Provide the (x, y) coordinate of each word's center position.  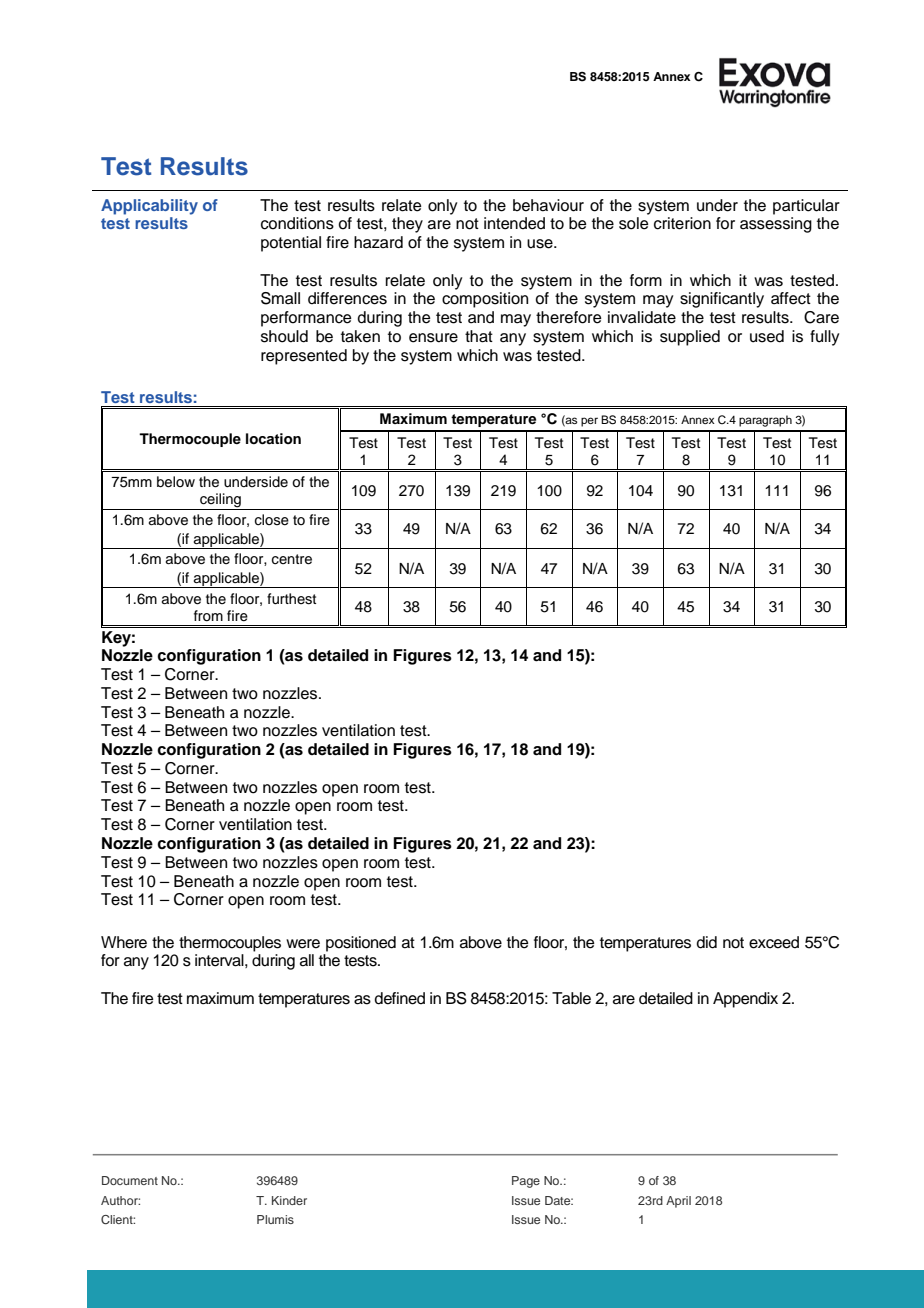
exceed (774, 942)
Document (130, 1180)
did (707, 942)
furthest (291, 599)
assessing (776, 225)
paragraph (765, 421)
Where (124, 942)
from (208, 615)
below (176, 482)
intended (514, 223)
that (479, 336)
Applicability (149, 207)
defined (400, 998)
